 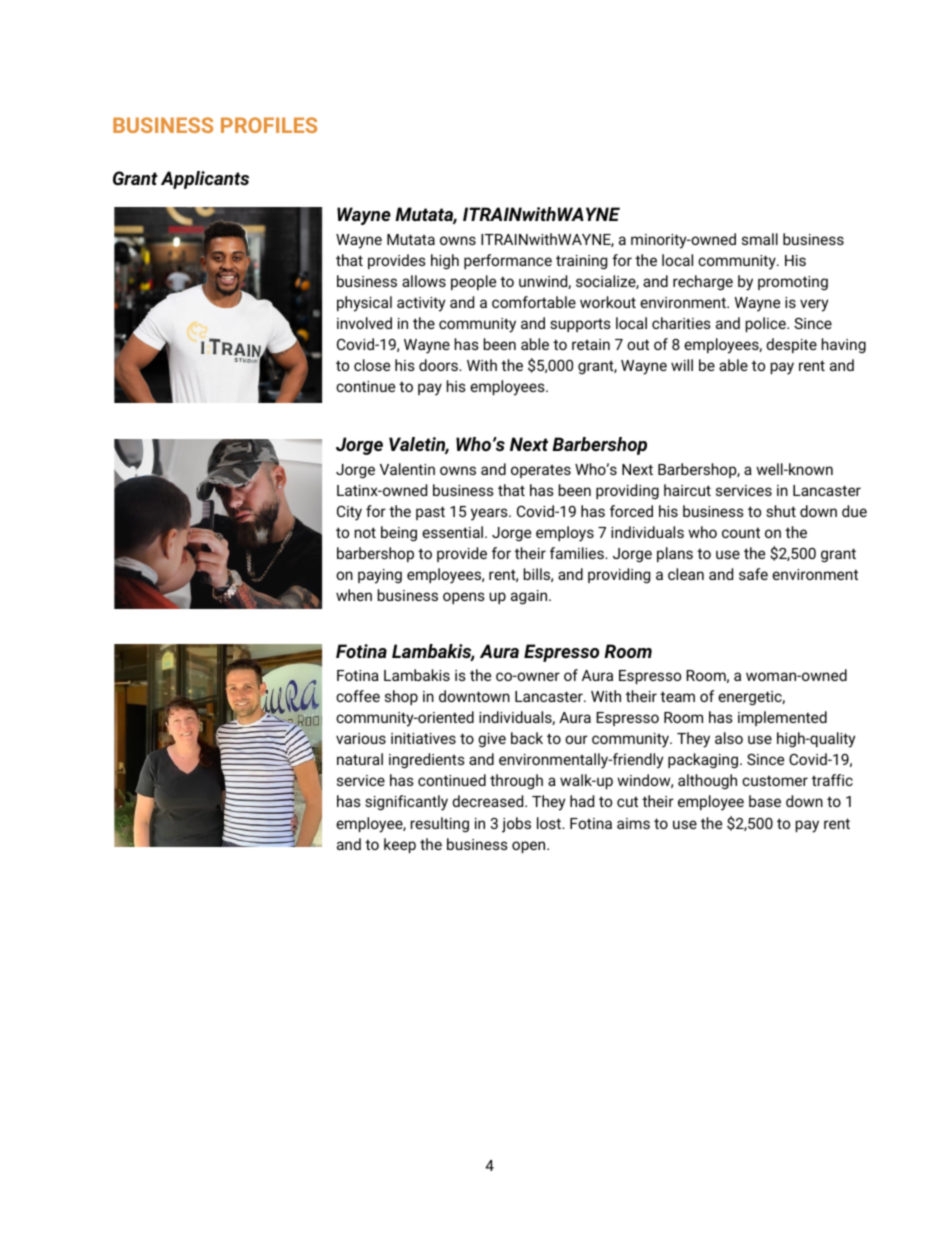 What do you see at coordinates (530, 597) in the page?
I see `again` at bounding box center [530, 597].
